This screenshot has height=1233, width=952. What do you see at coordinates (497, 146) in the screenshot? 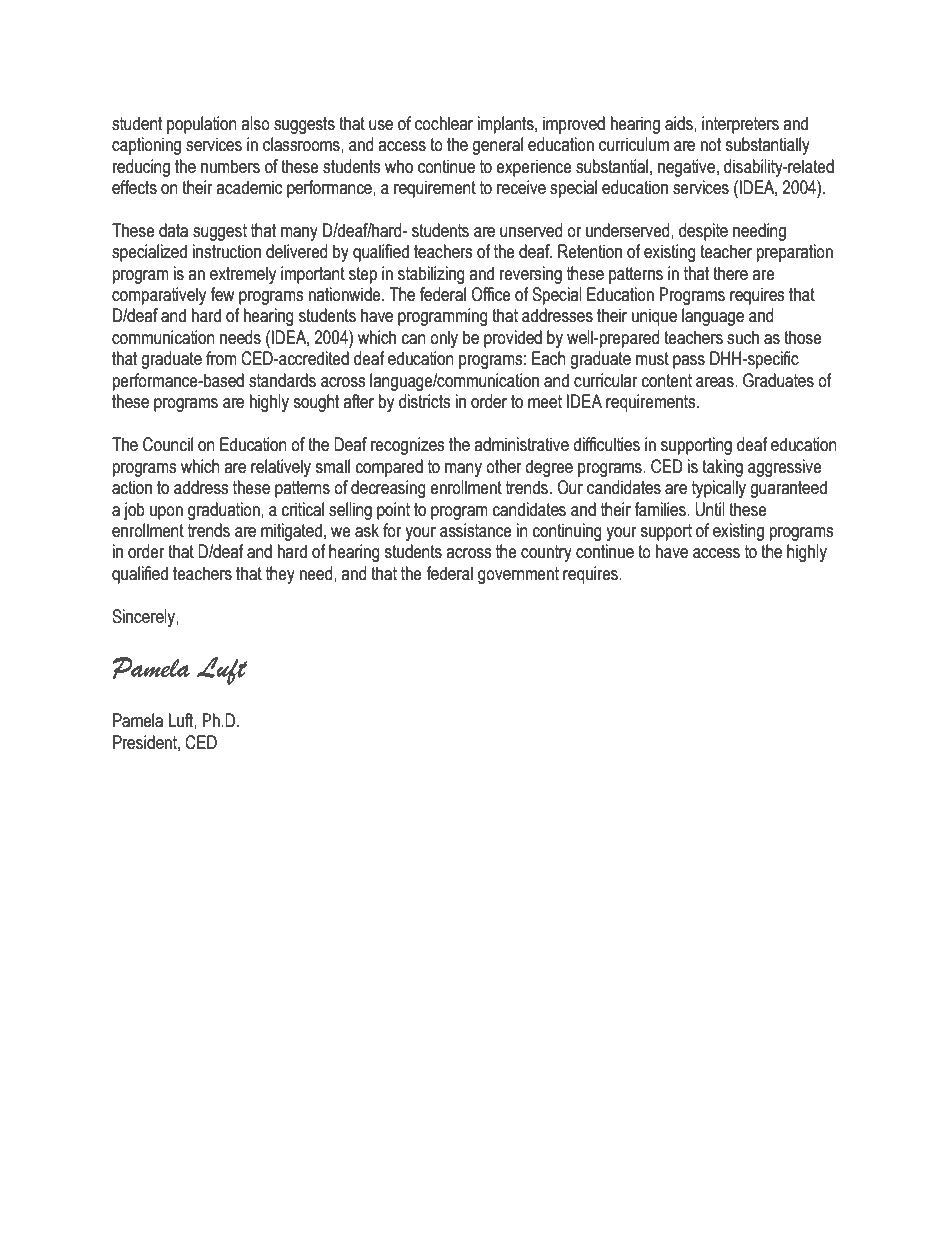
I see `general` at bounding box center [497, 146].
